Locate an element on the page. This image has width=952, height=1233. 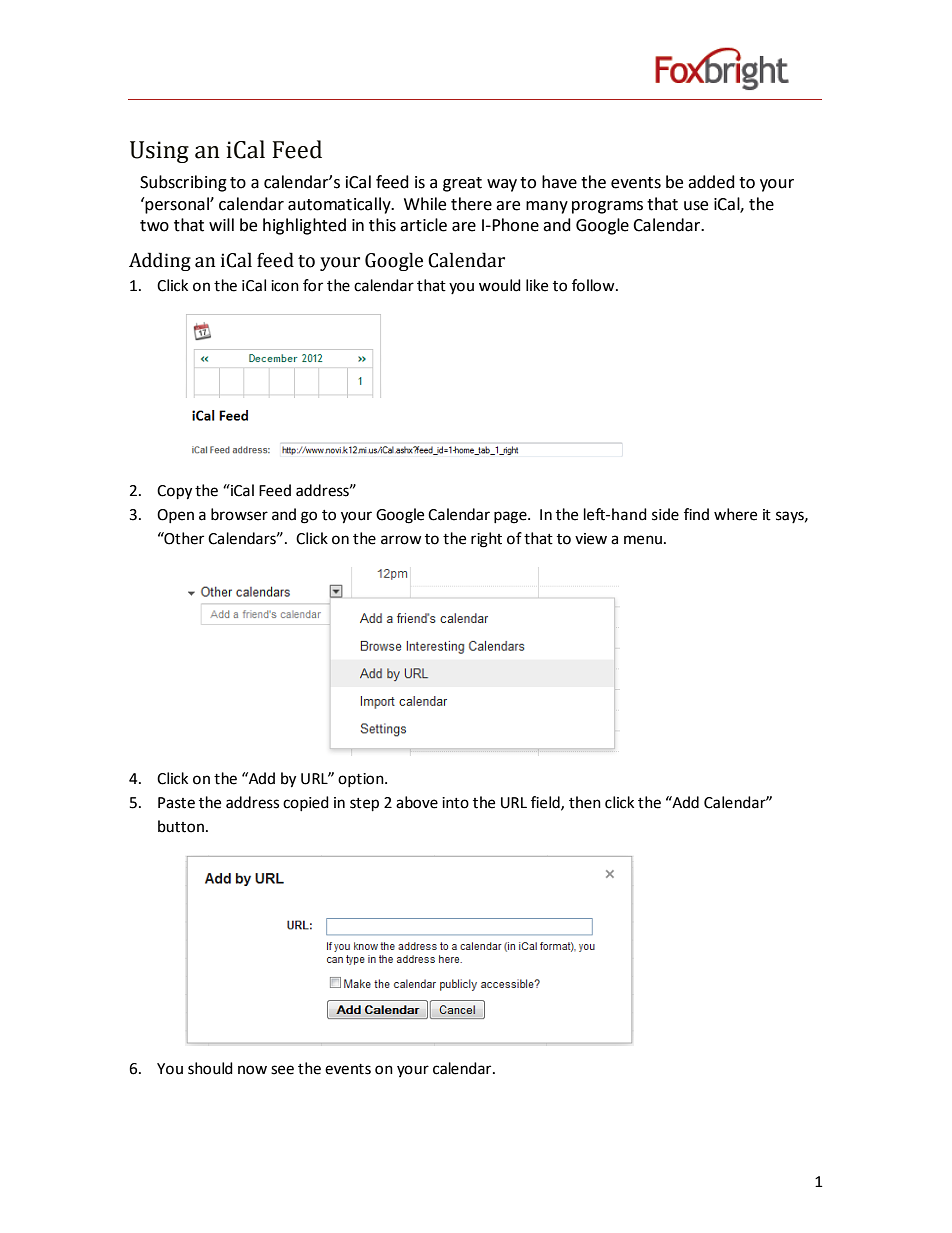
side is located at coordinates (665, 514).
